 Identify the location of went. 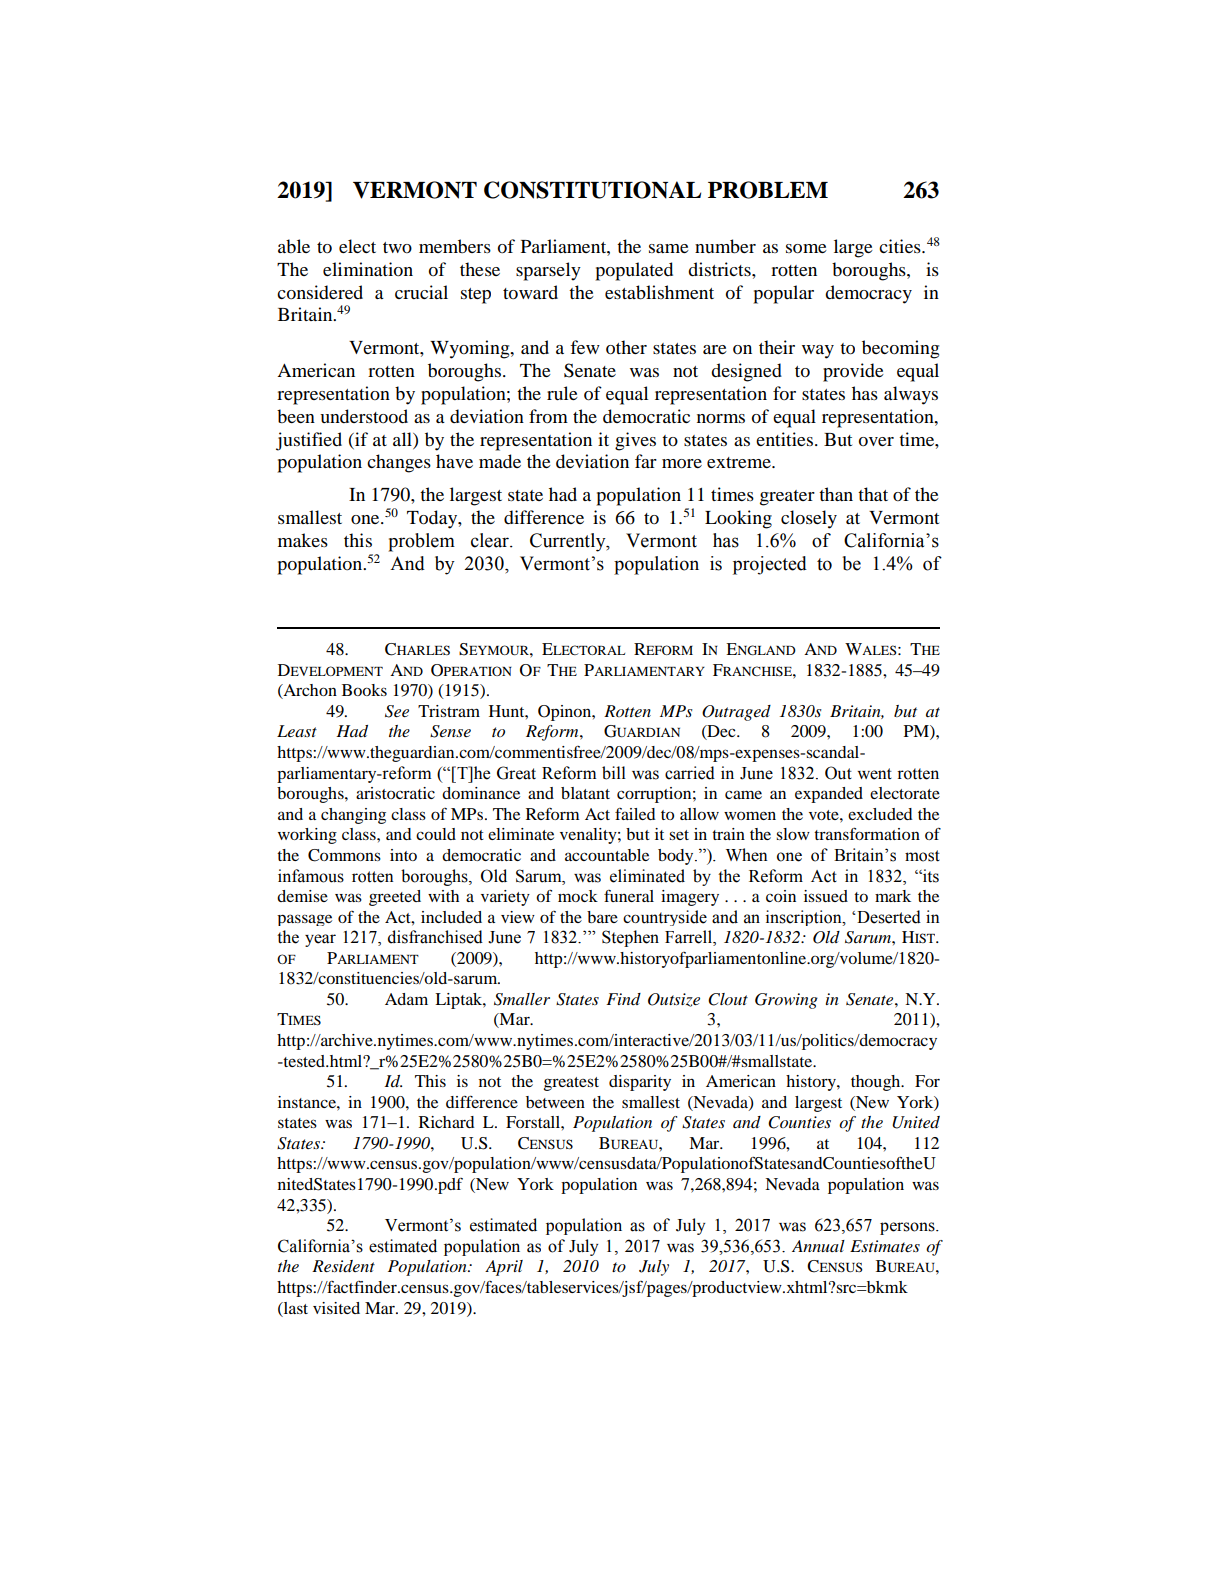
(874, 774).
